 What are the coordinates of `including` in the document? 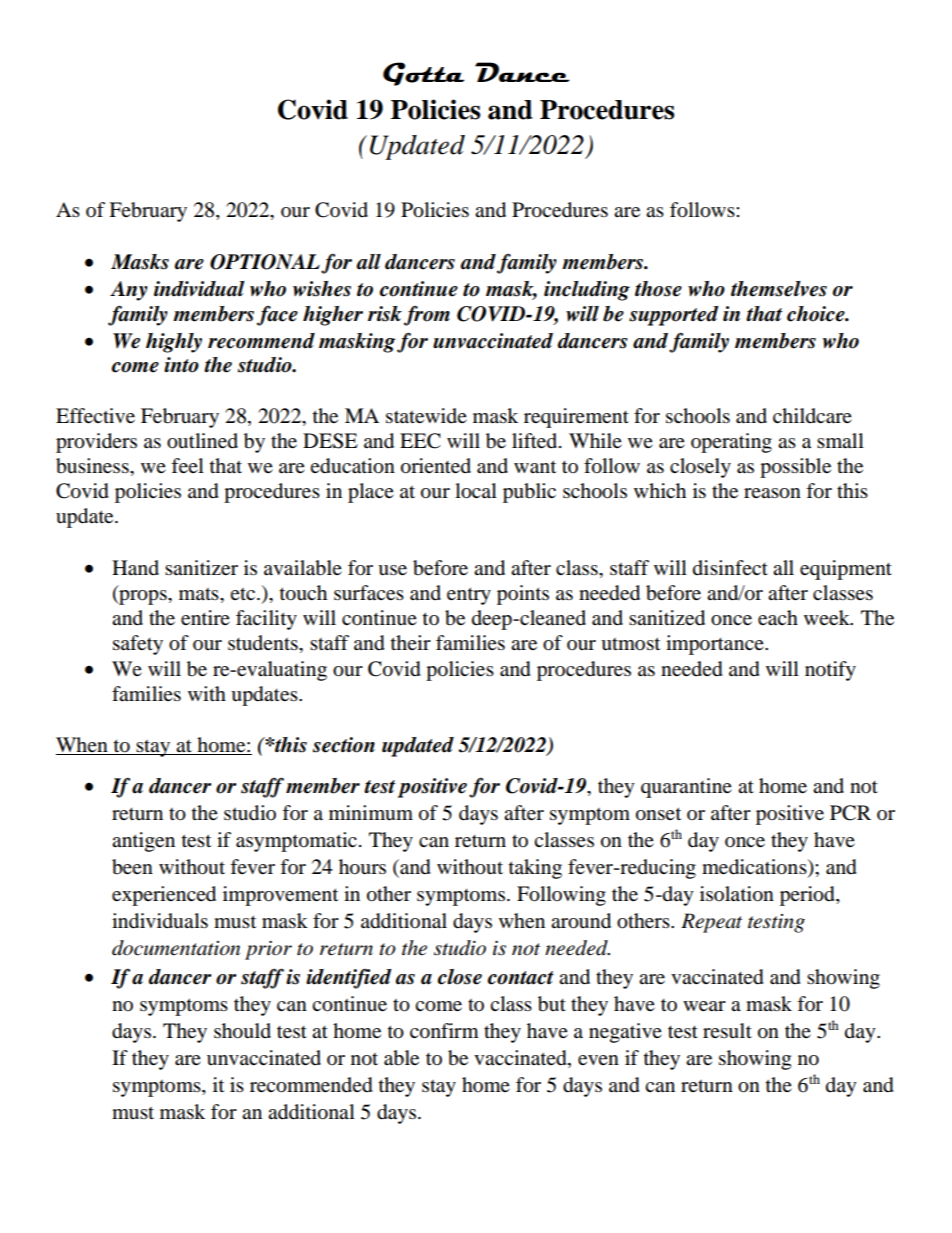 It's located at (587, 291).
